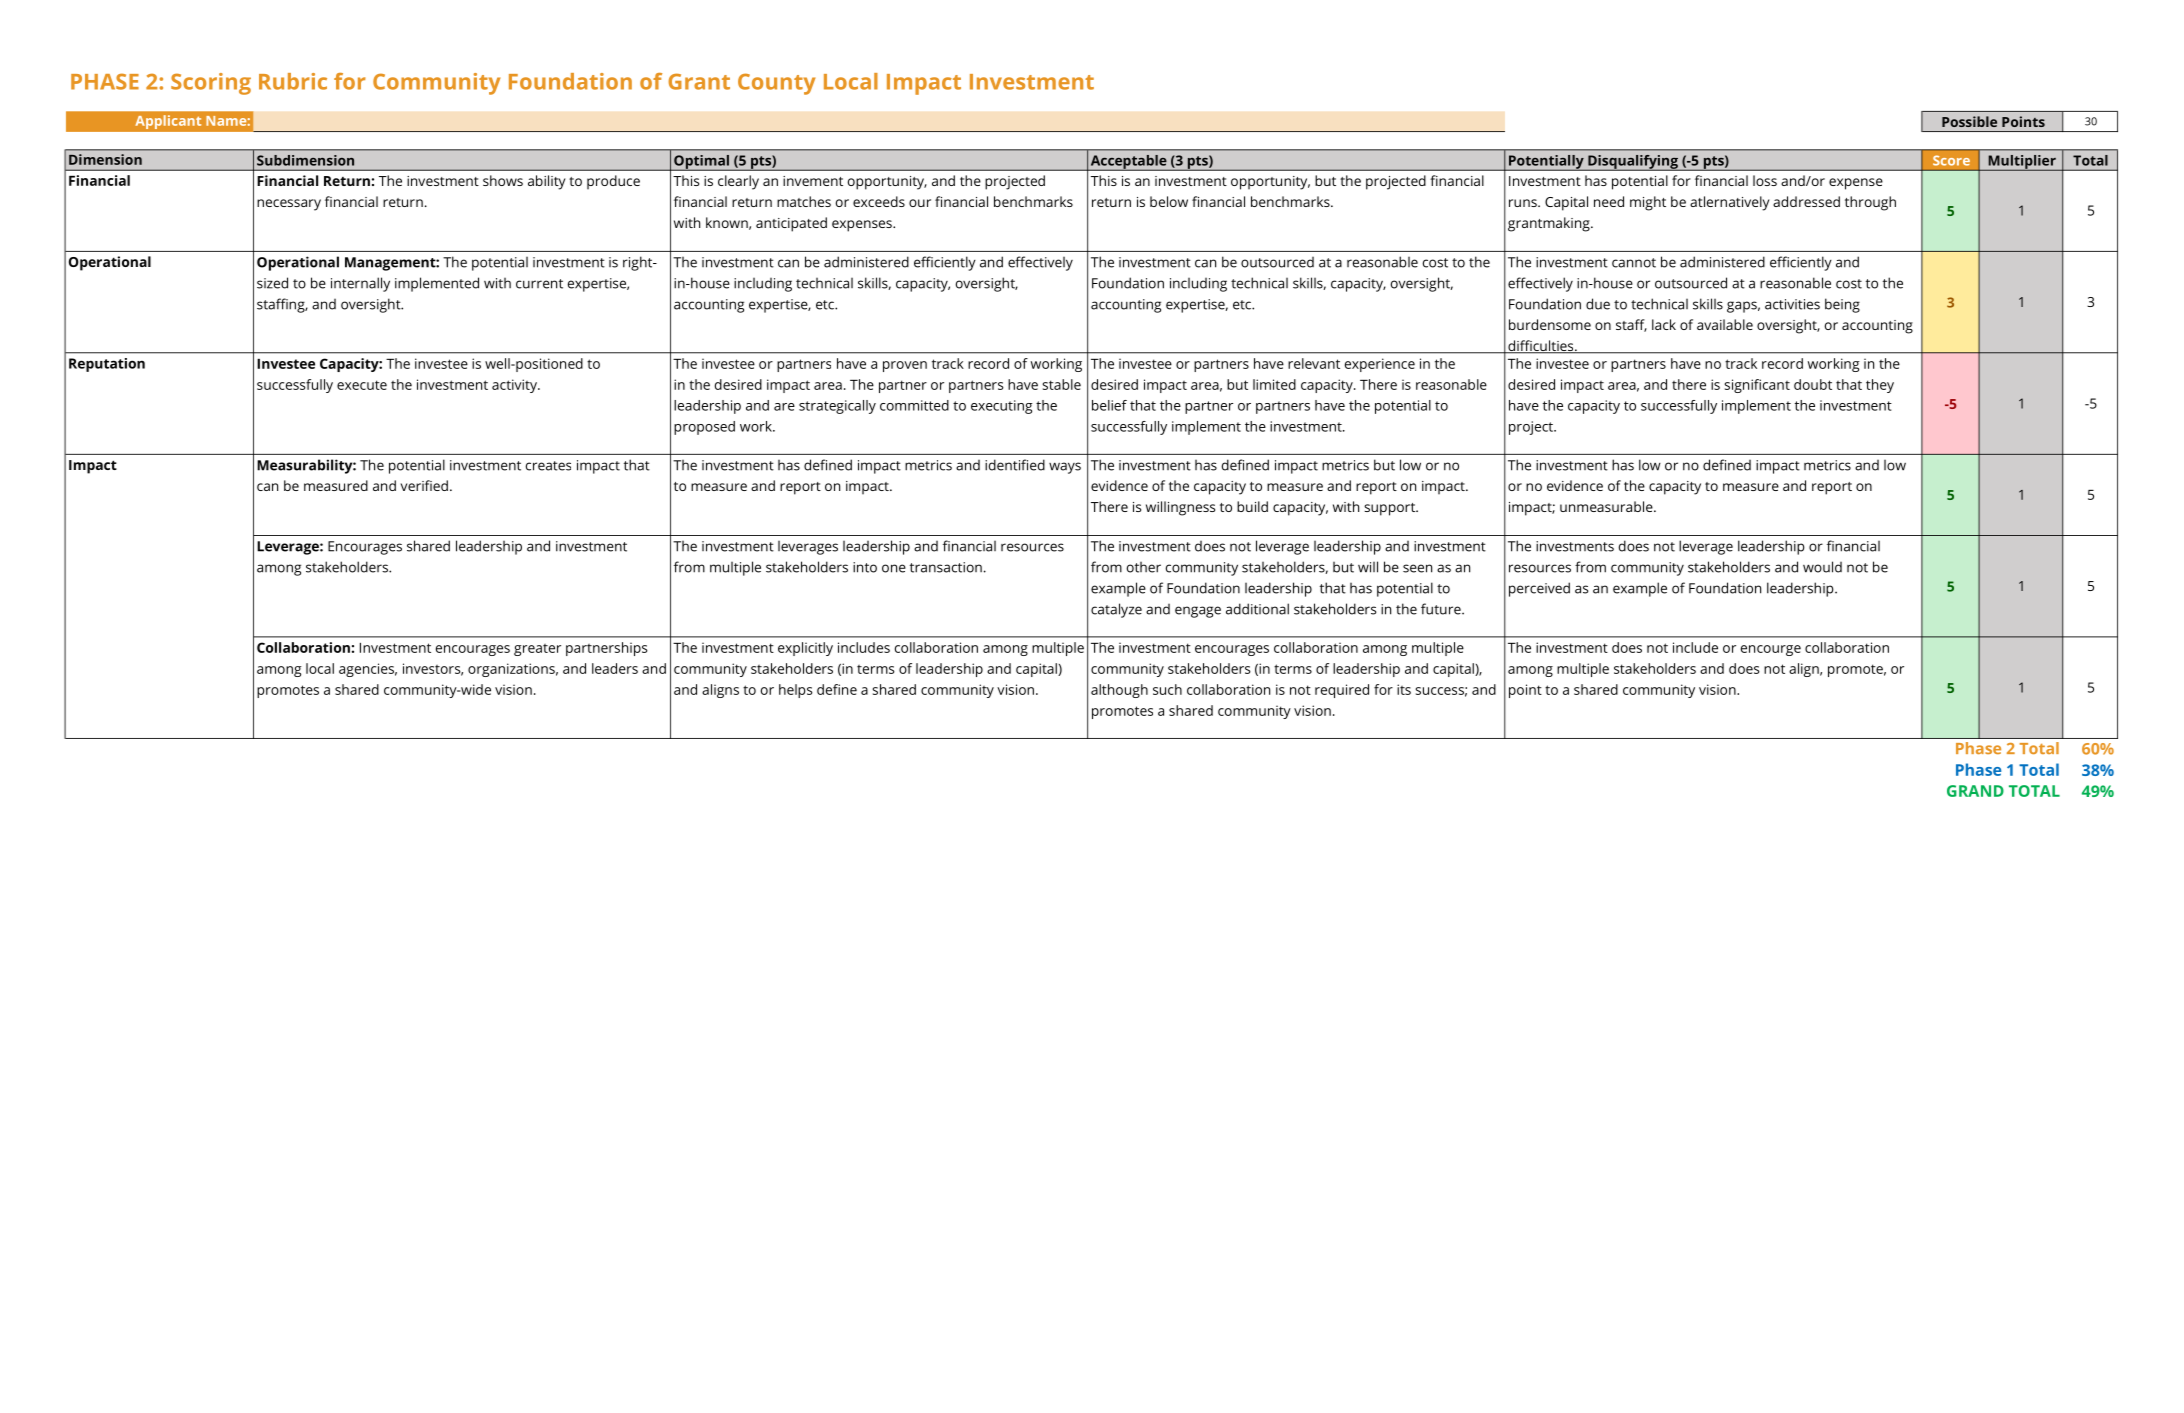 This screenshot has height=1413, width=2184. I want to click on GRAND, so click(1975, 791).
